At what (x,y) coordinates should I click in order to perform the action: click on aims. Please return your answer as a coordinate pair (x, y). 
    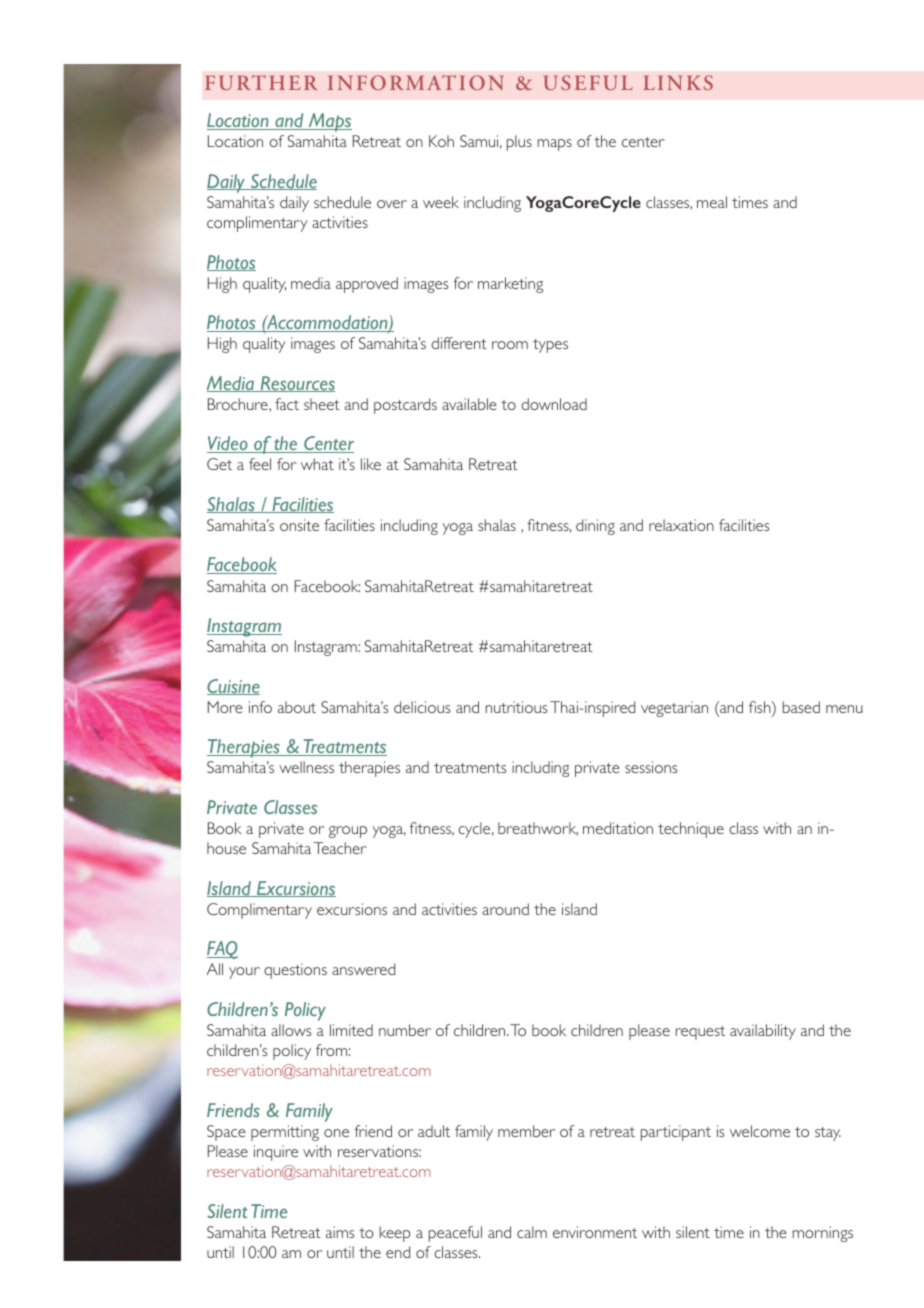
    Looking at the image, I should click on (340, 1232).
